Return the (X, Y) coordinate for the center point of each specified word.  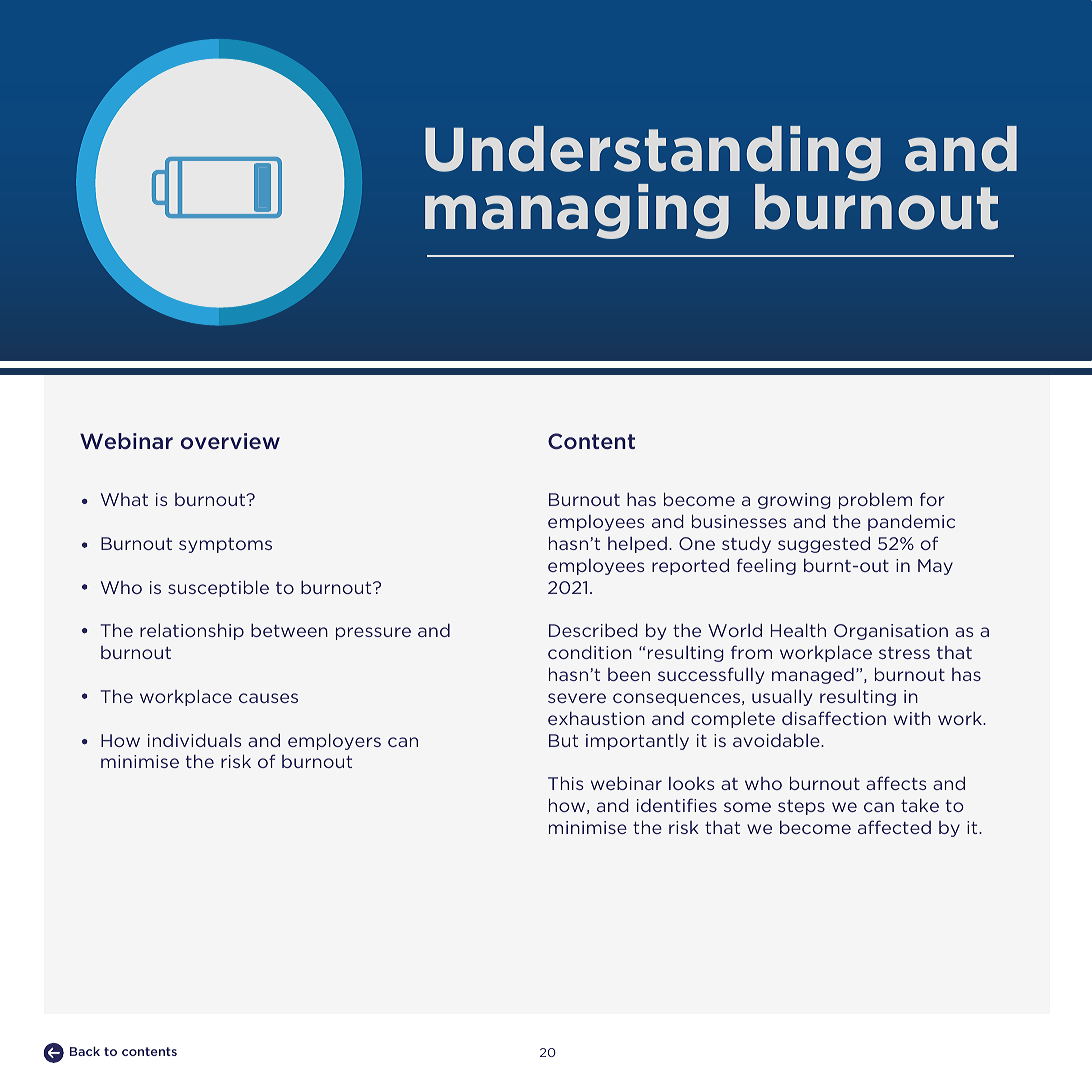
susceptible (218, 588)
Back (85, 1051)
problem (875, 500)
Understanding (653, 153)
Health (798, 630)
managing (577, 211)
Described (593, 630)
